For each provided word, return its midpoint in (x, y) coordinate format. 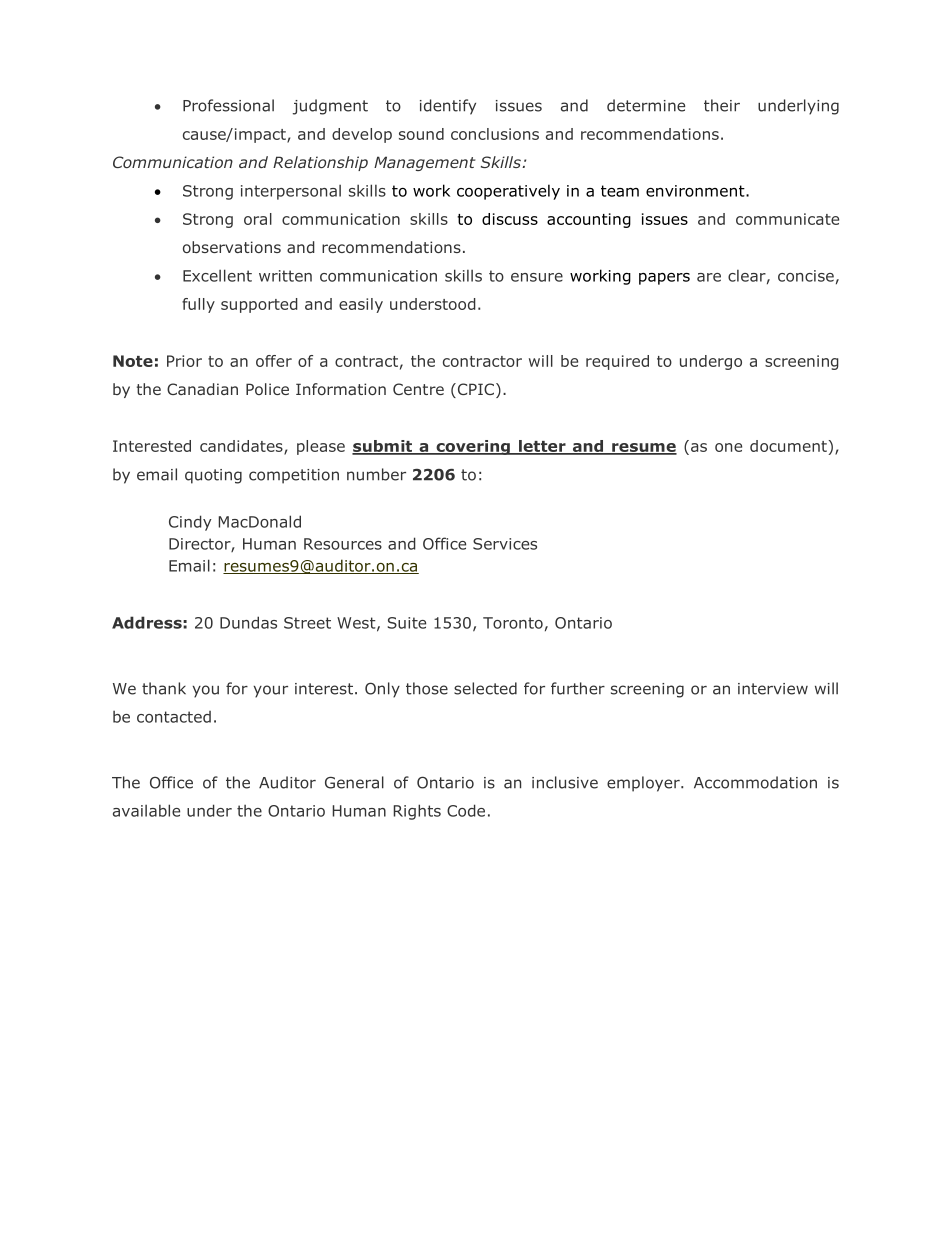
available (146, 810)
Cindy (190, 523)
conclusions (495, 134)
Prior (184, 361)
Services (505, 544)
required (617, 362)
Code (466, 810)
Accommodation (755, 782)
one (728, 447)
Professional (228, 105)
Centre (418, 389)
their (722, 105)
